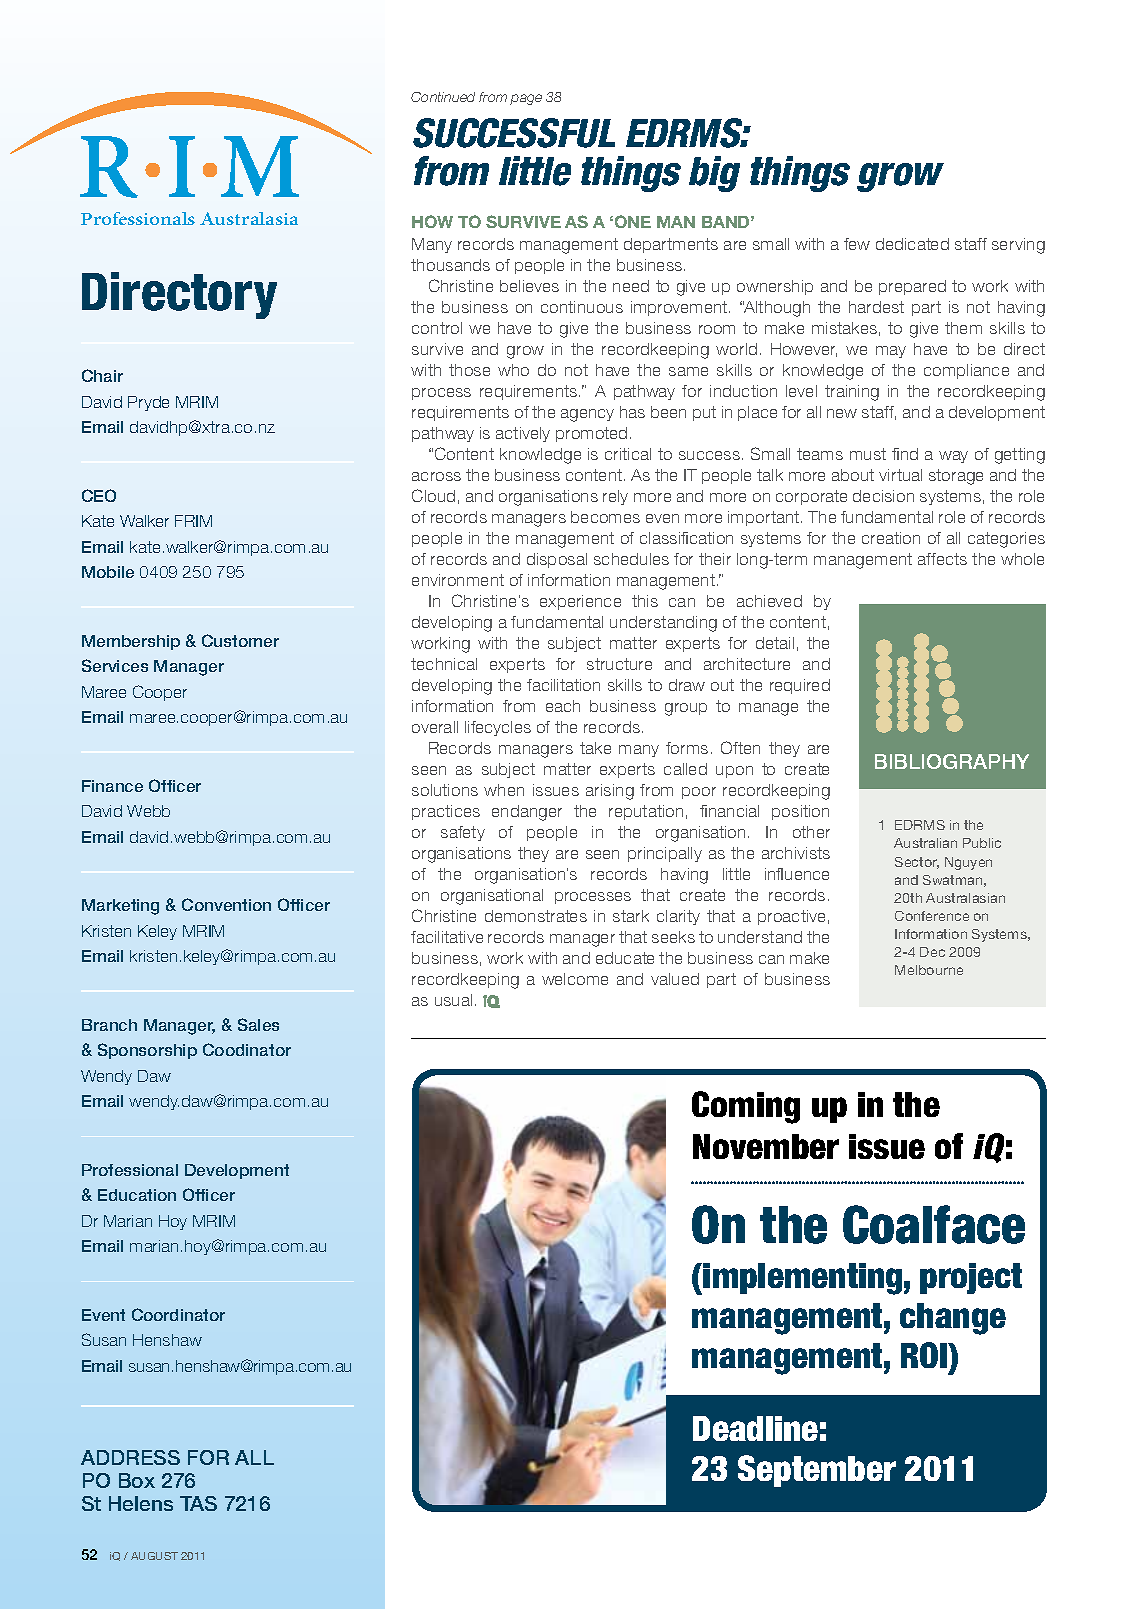  Describe the element at coordinates (443, 97) in the screenshot. I see `Continued` at that location.
